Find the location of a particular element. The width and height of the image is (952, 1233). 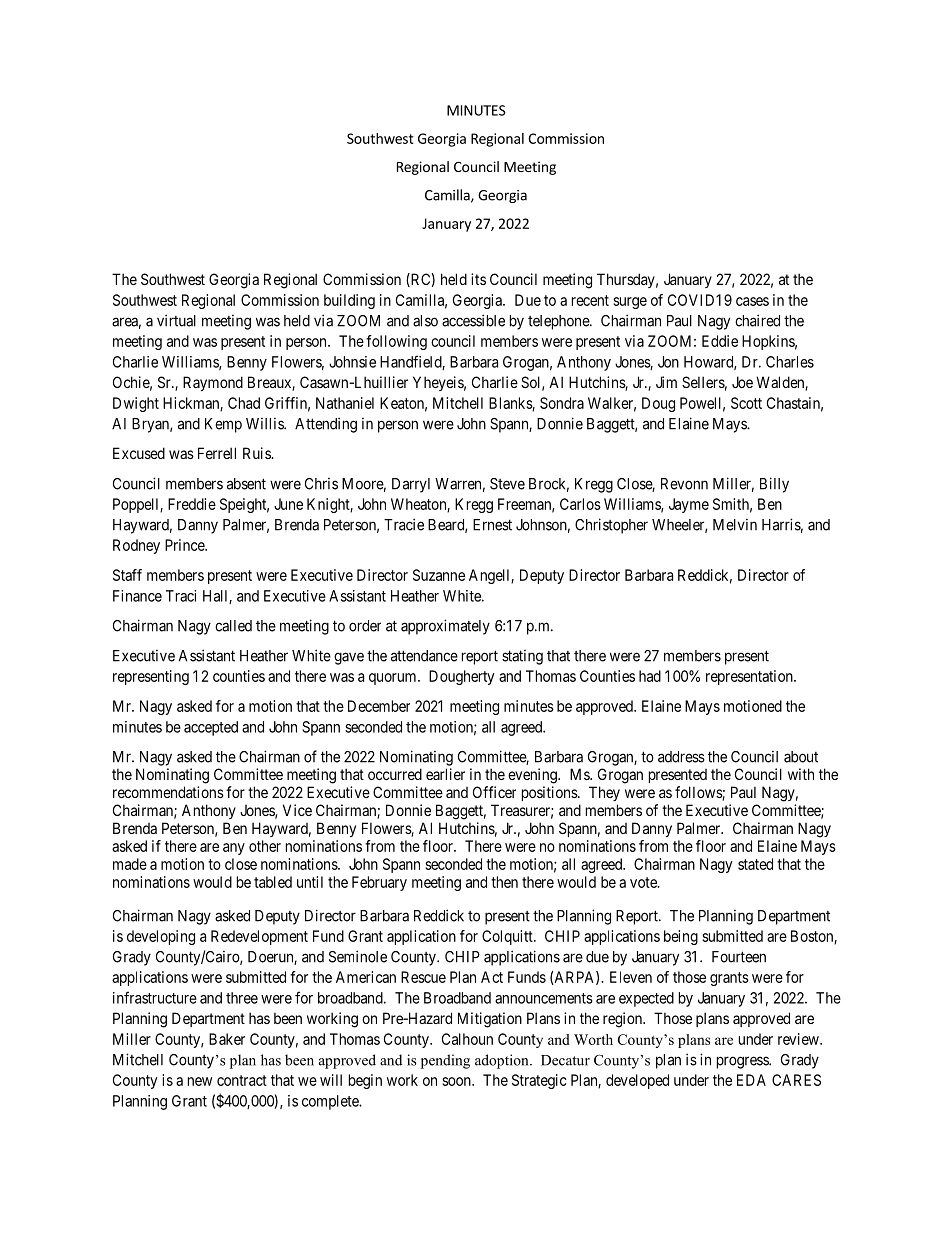

Melvin is located at coordinates (735, 525).
